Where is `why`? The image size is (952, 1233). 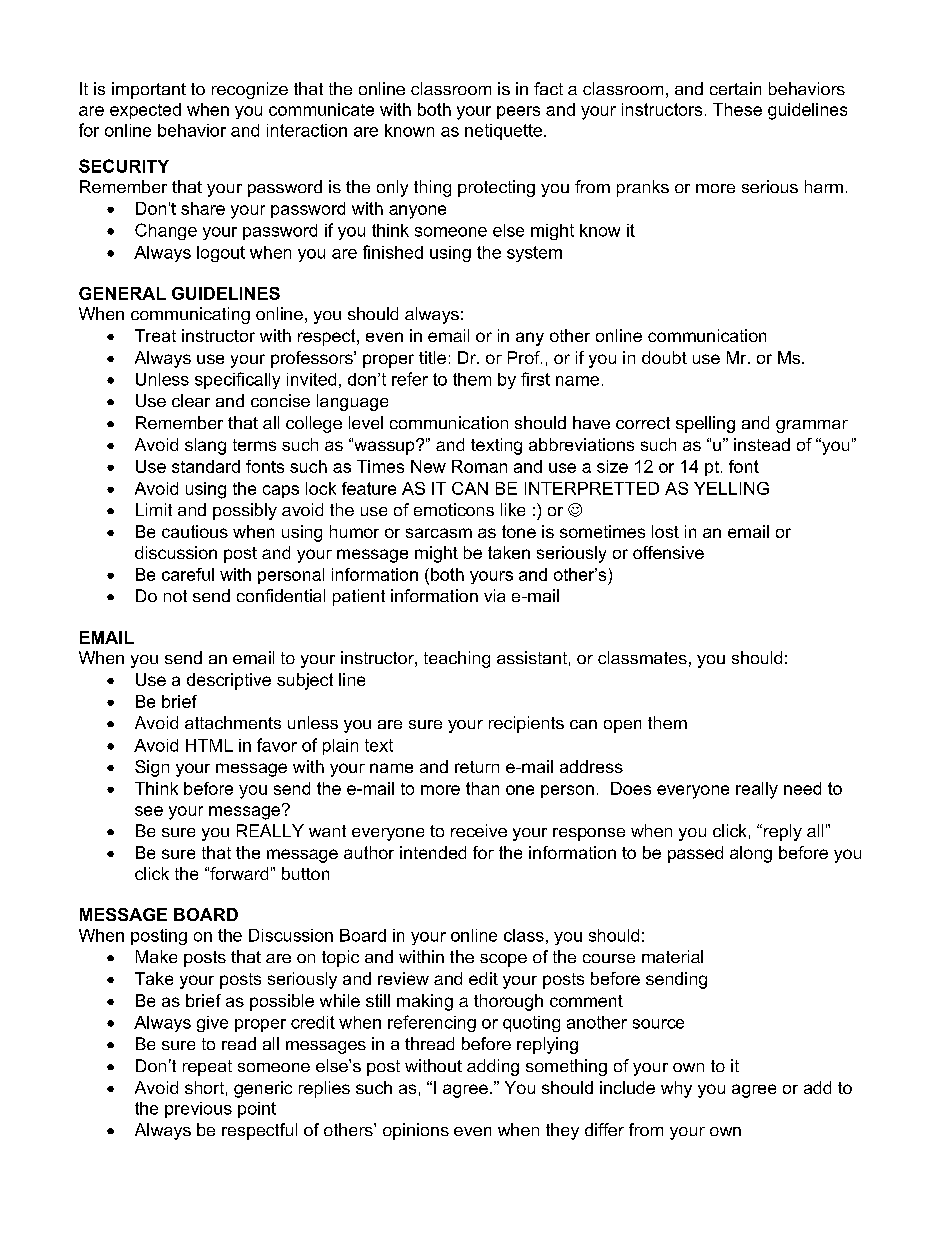
why is located at coordinates (676, 1089).
